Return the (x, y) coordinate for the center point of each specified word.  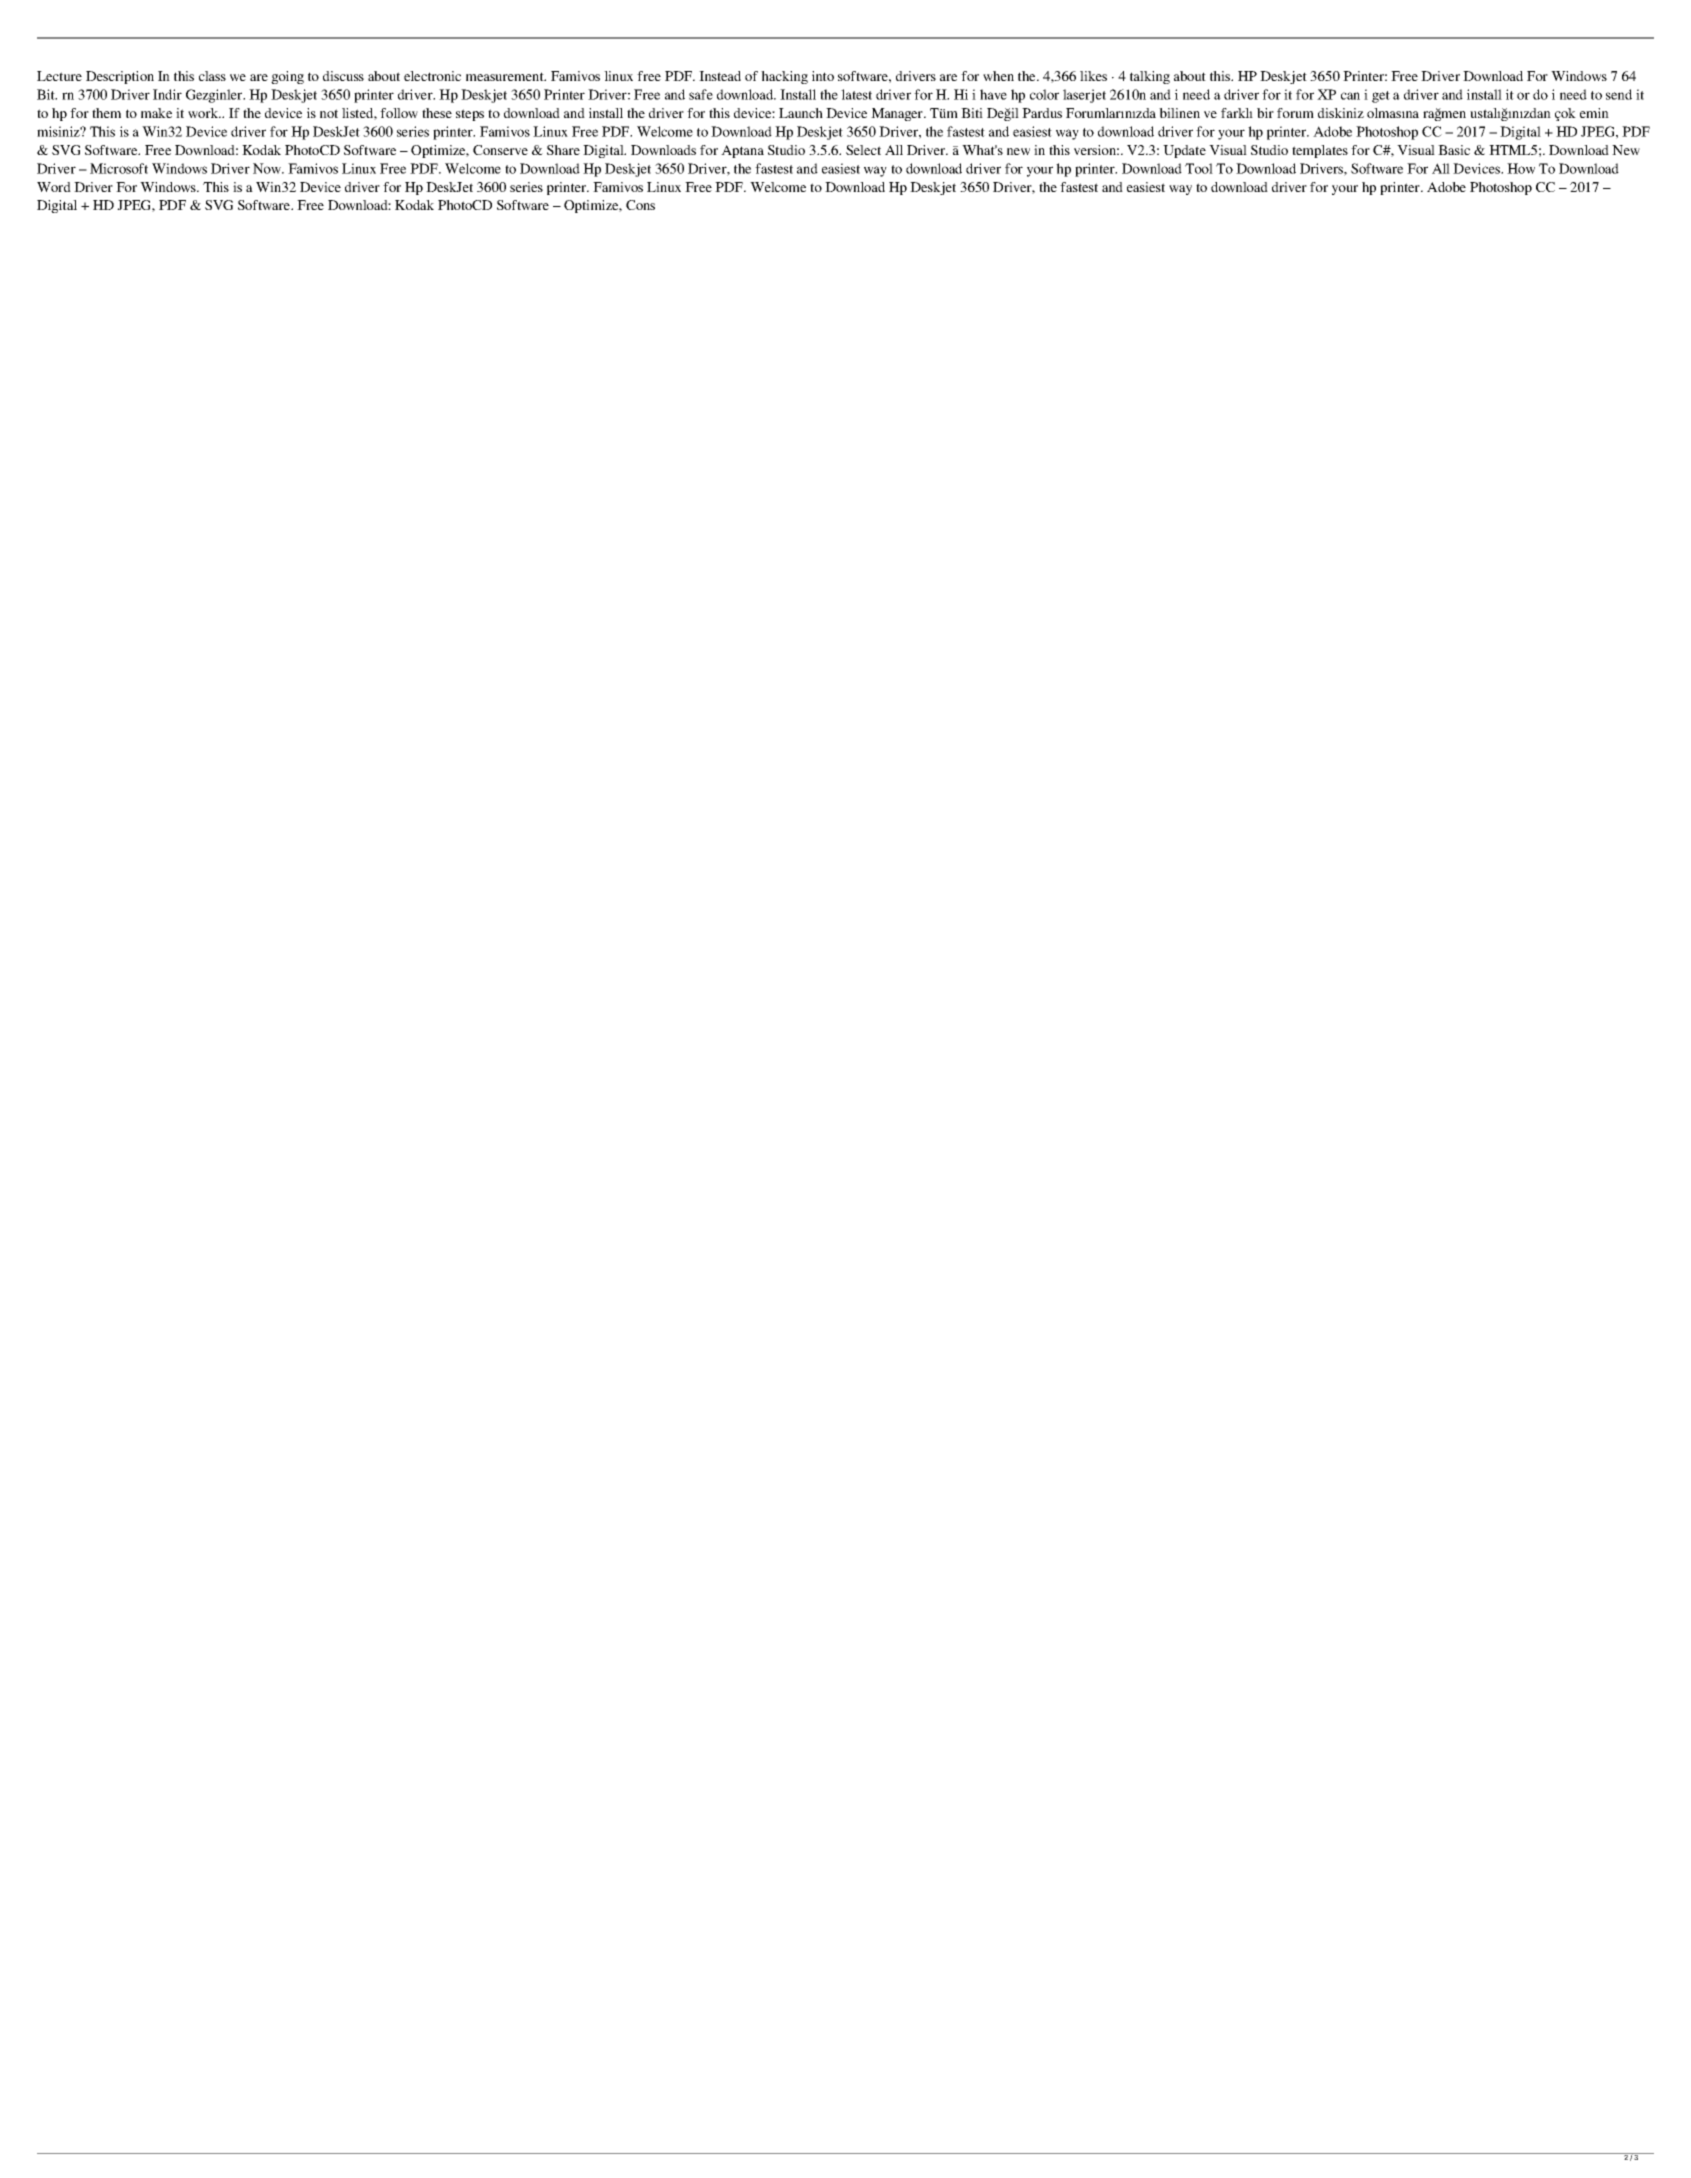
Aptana (742, 151)
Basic (1454, 150)
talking (1150, 77)
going (287, 77)
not (329, 113)
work (204, 113)
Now (268, 168)
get (1381, 97)
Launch (801, 113)
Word (54, 187)
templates (1320, 151)
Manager (898, 114)
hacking (784, 77)
